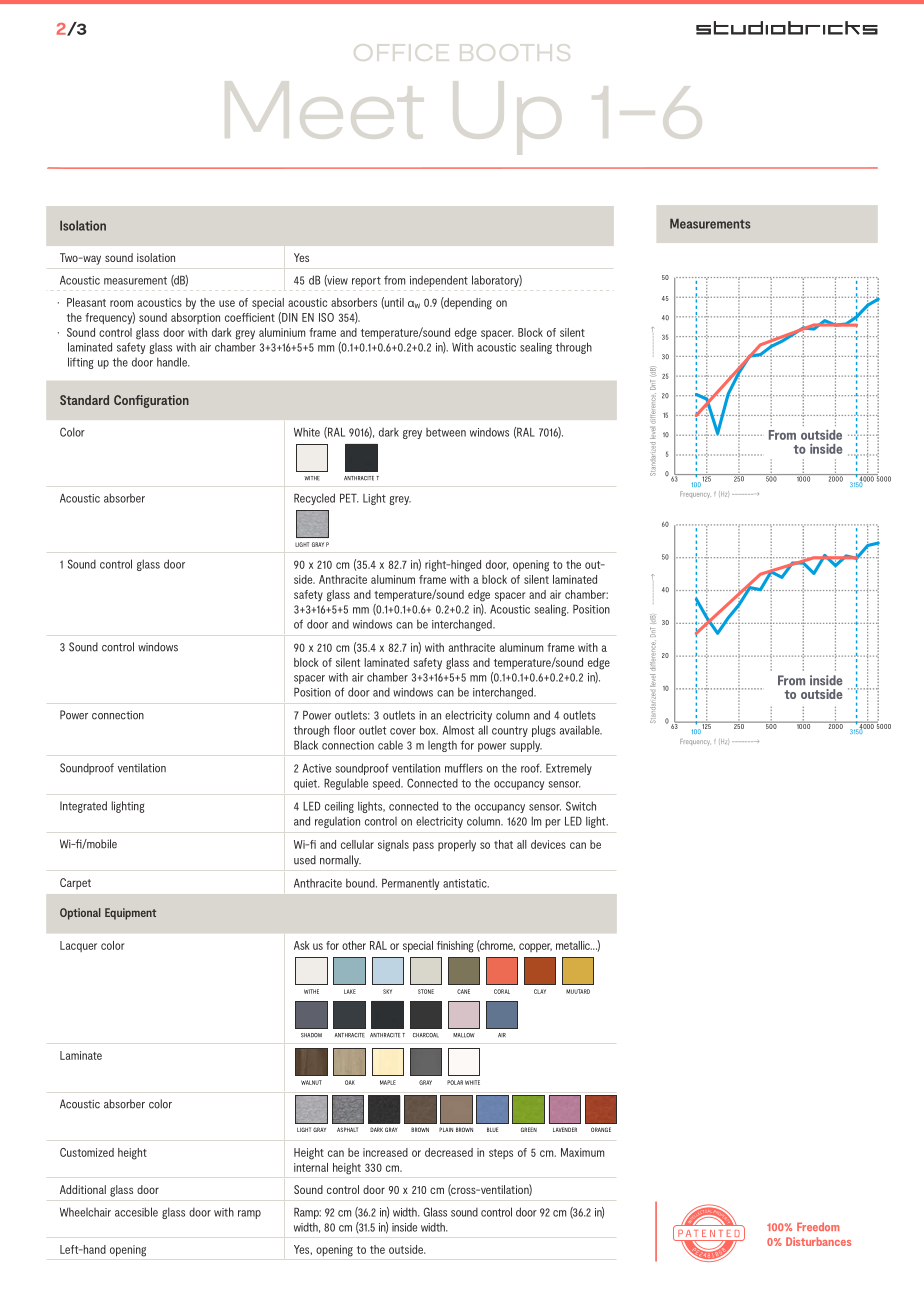  What do you see at coordinates (195, 318) in the screenshot?
I see `absorption` at bounding box center [195, 318].
